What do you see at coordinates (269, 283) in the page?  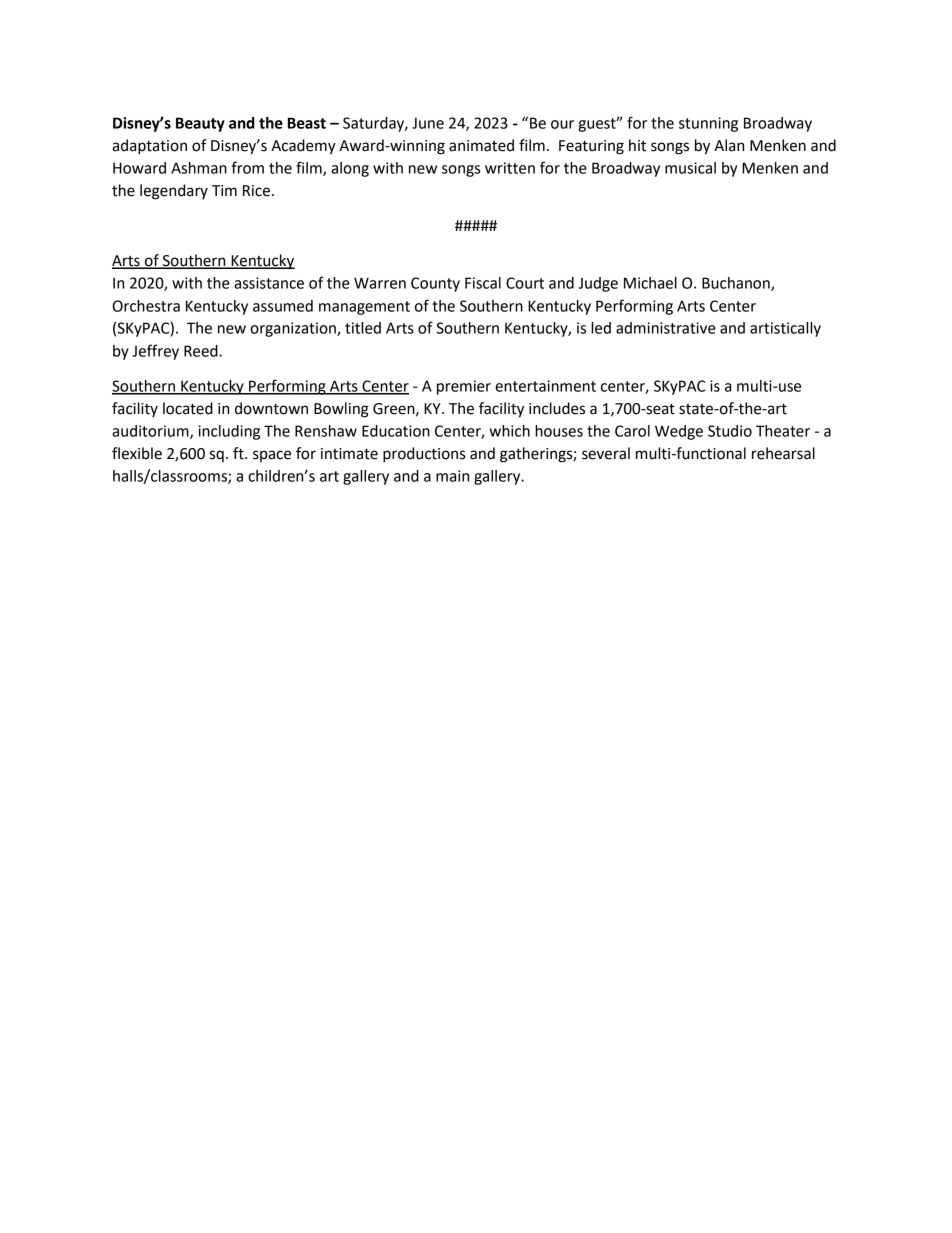 I see `assistance` at bounding box center [269, 283].
